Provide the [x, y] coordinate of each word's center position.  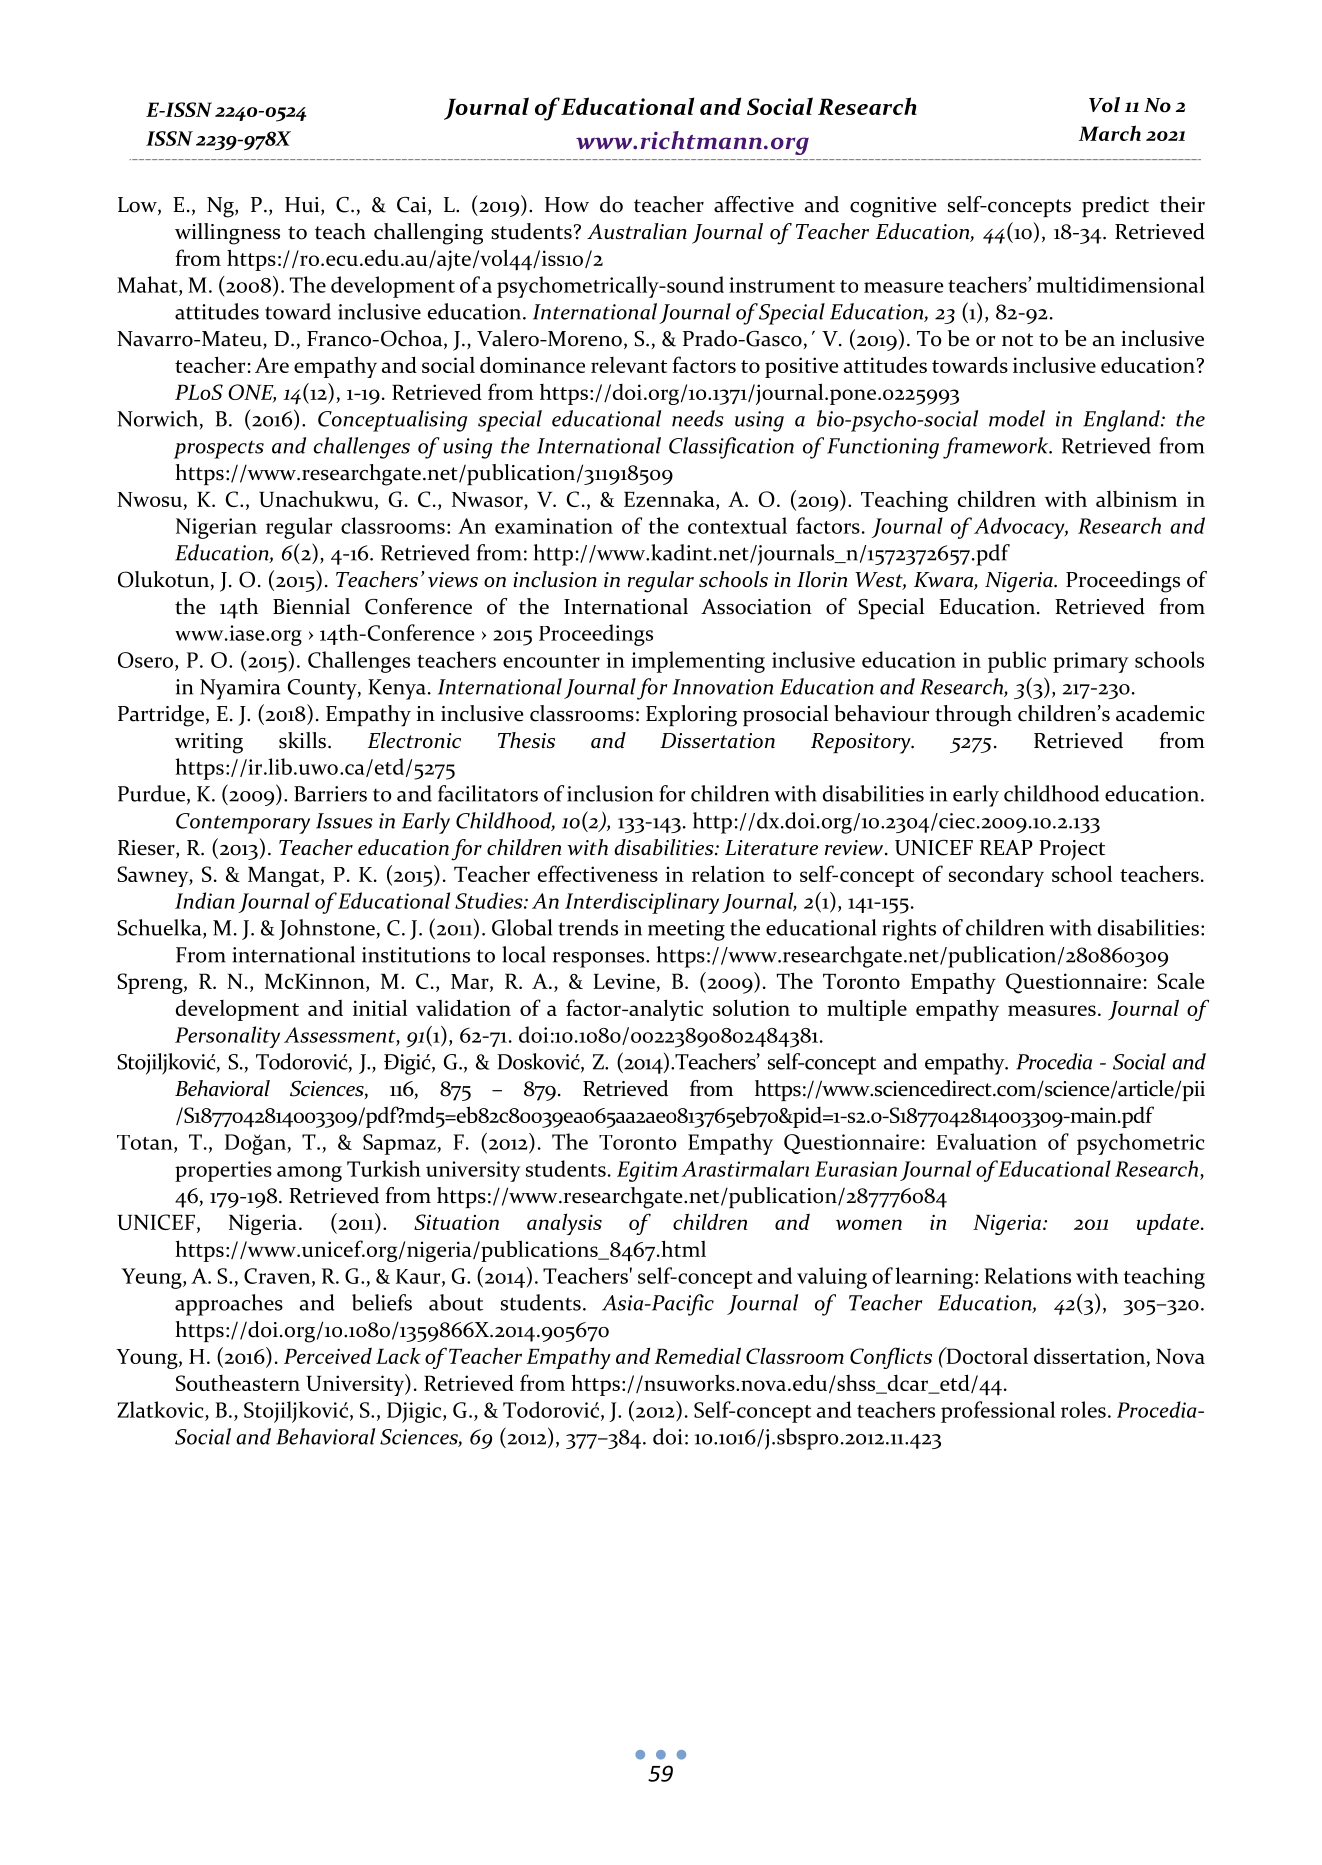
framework [997, 448]
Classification [731, 448]
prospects [219, 450]
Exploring [691, 716]
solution [751, 1007]
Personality [227, 1037]
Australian [637, 231]
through [973, 716]
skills [302, 740]
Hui [303, 206]
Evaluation [986, 1141]
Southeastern [238, 1383]
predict [1115, 206]
